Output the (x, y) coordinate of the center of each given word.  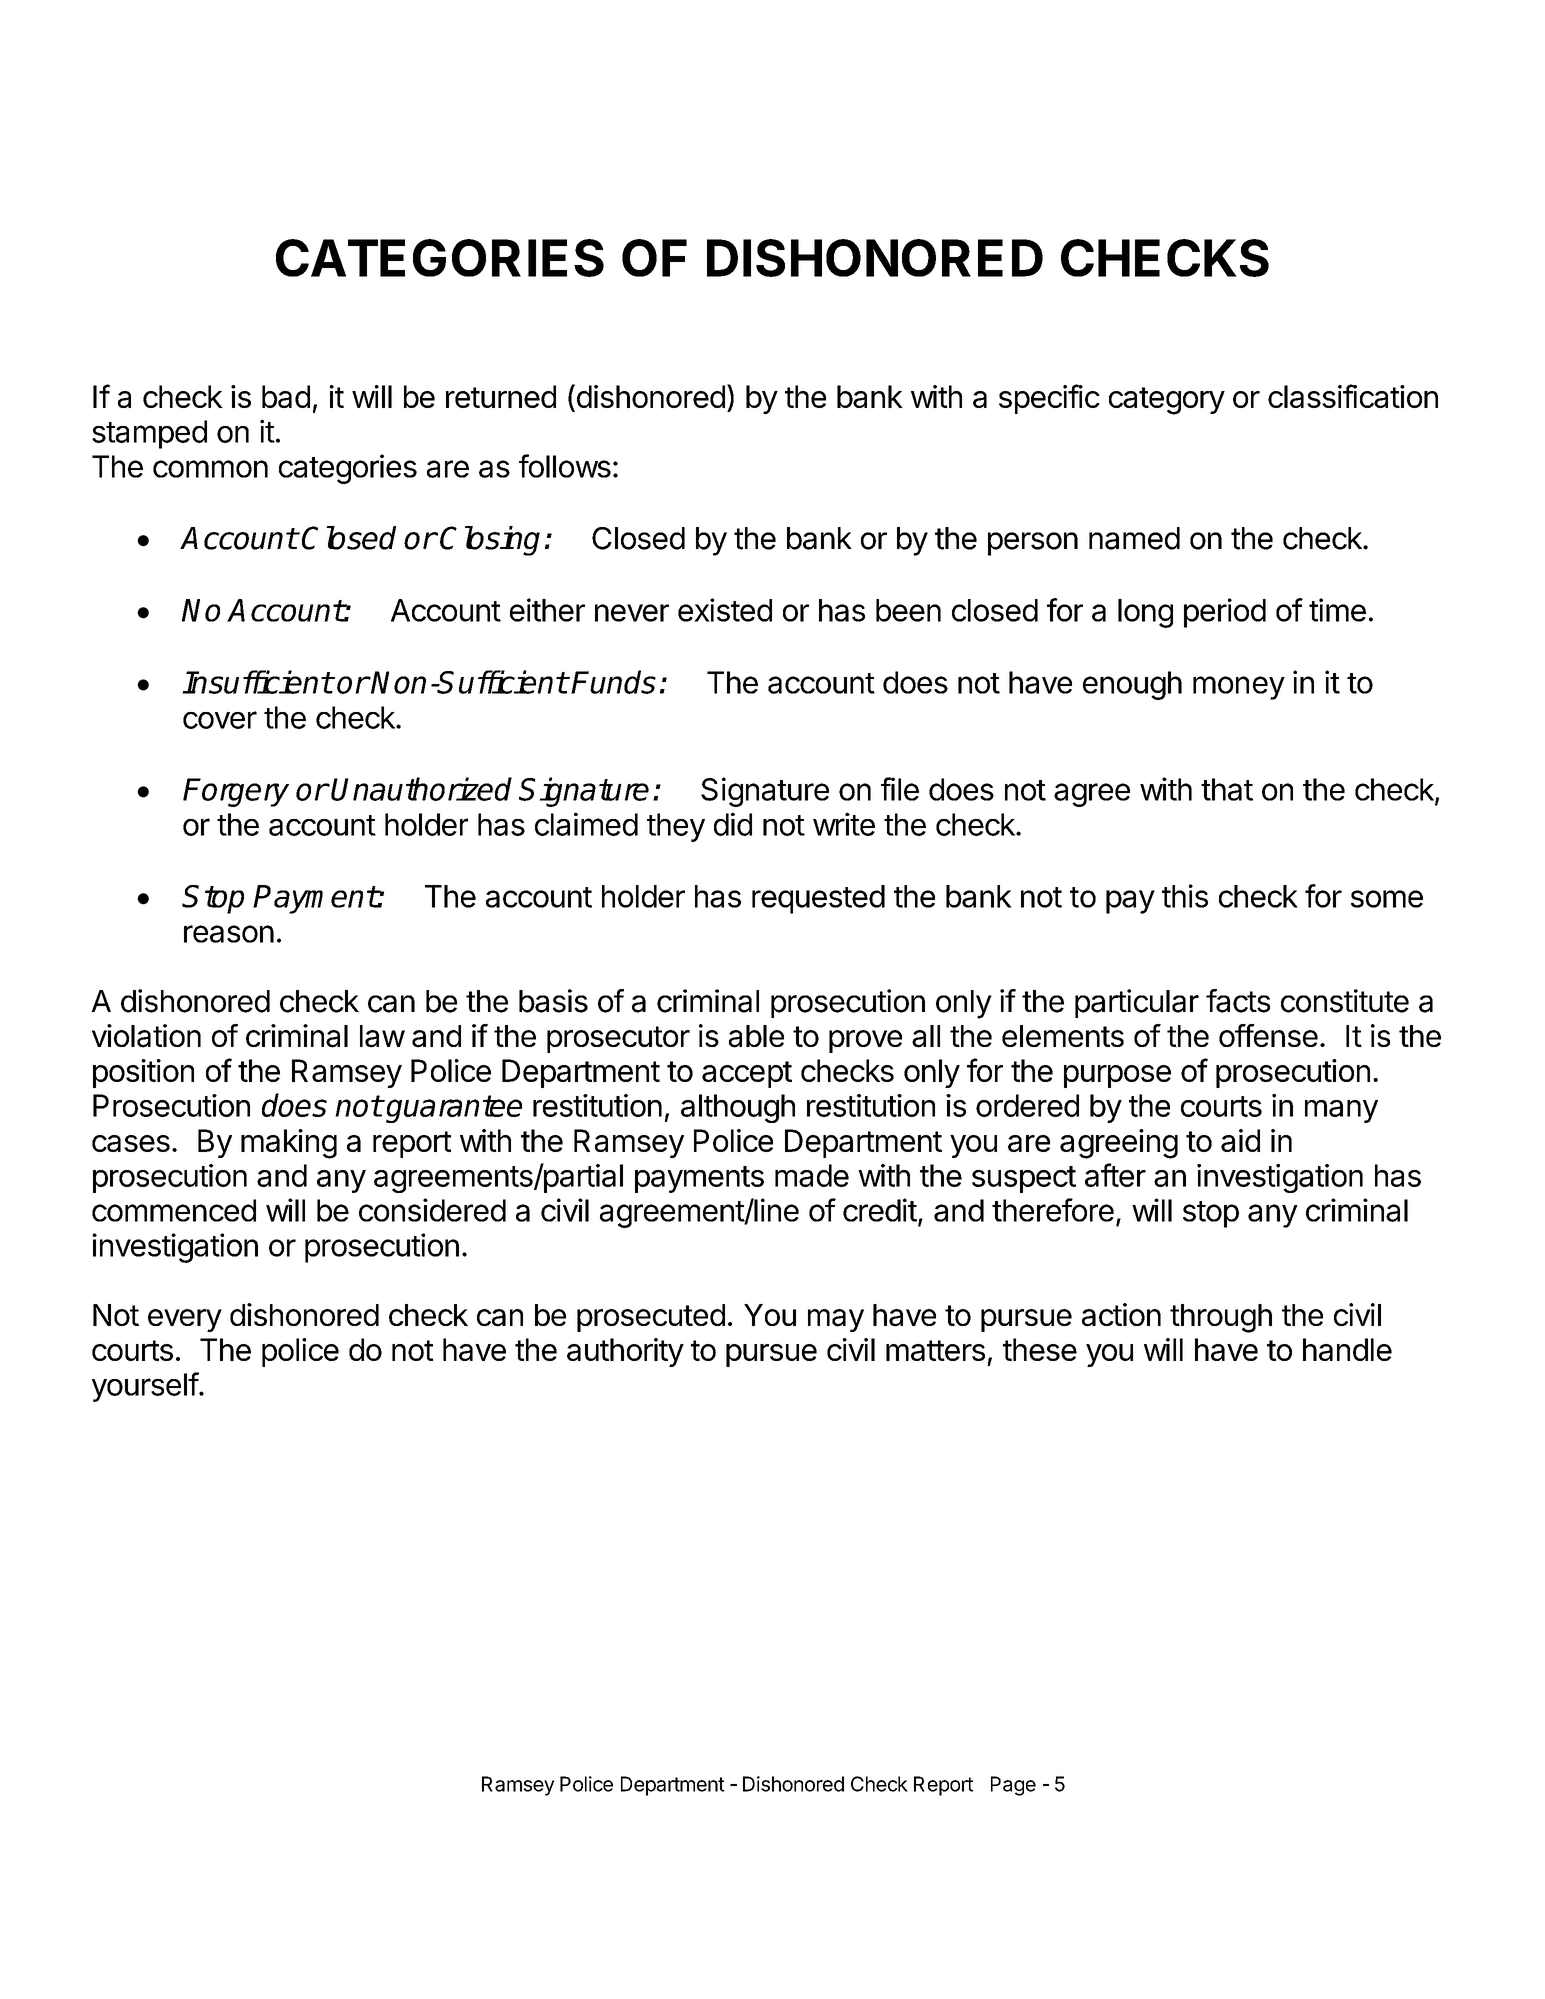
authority (625, 1352)
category (1167, 401)
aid (1240, 1140)
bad (286, 396)
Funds (613, 682)
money (1239, 688)
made (812, 1175)
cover (220, 720)
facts (1238, 1001)
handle (1347, 1349)
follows (565, 466)
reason (229, 934)
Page (1013, 1786)
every (185, 1320)
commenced (174, 1210)
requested (818, 899)
